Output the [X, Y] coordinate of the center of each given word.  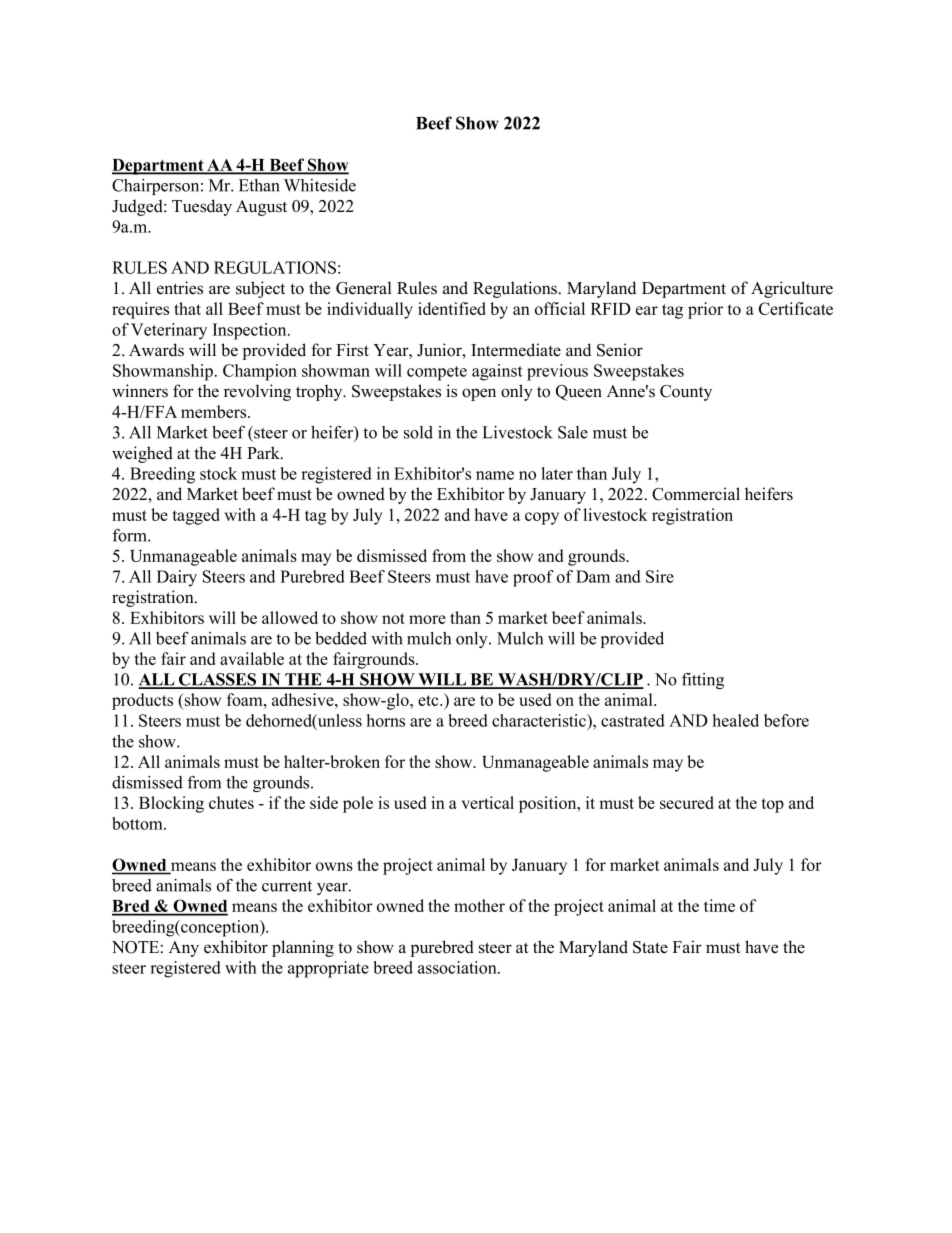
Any [184, 949]
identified [452, 308]
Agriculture [792, 289]
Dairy [177, 578]
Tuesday [202, 207]
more [427, 619]
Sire [660, 576]
